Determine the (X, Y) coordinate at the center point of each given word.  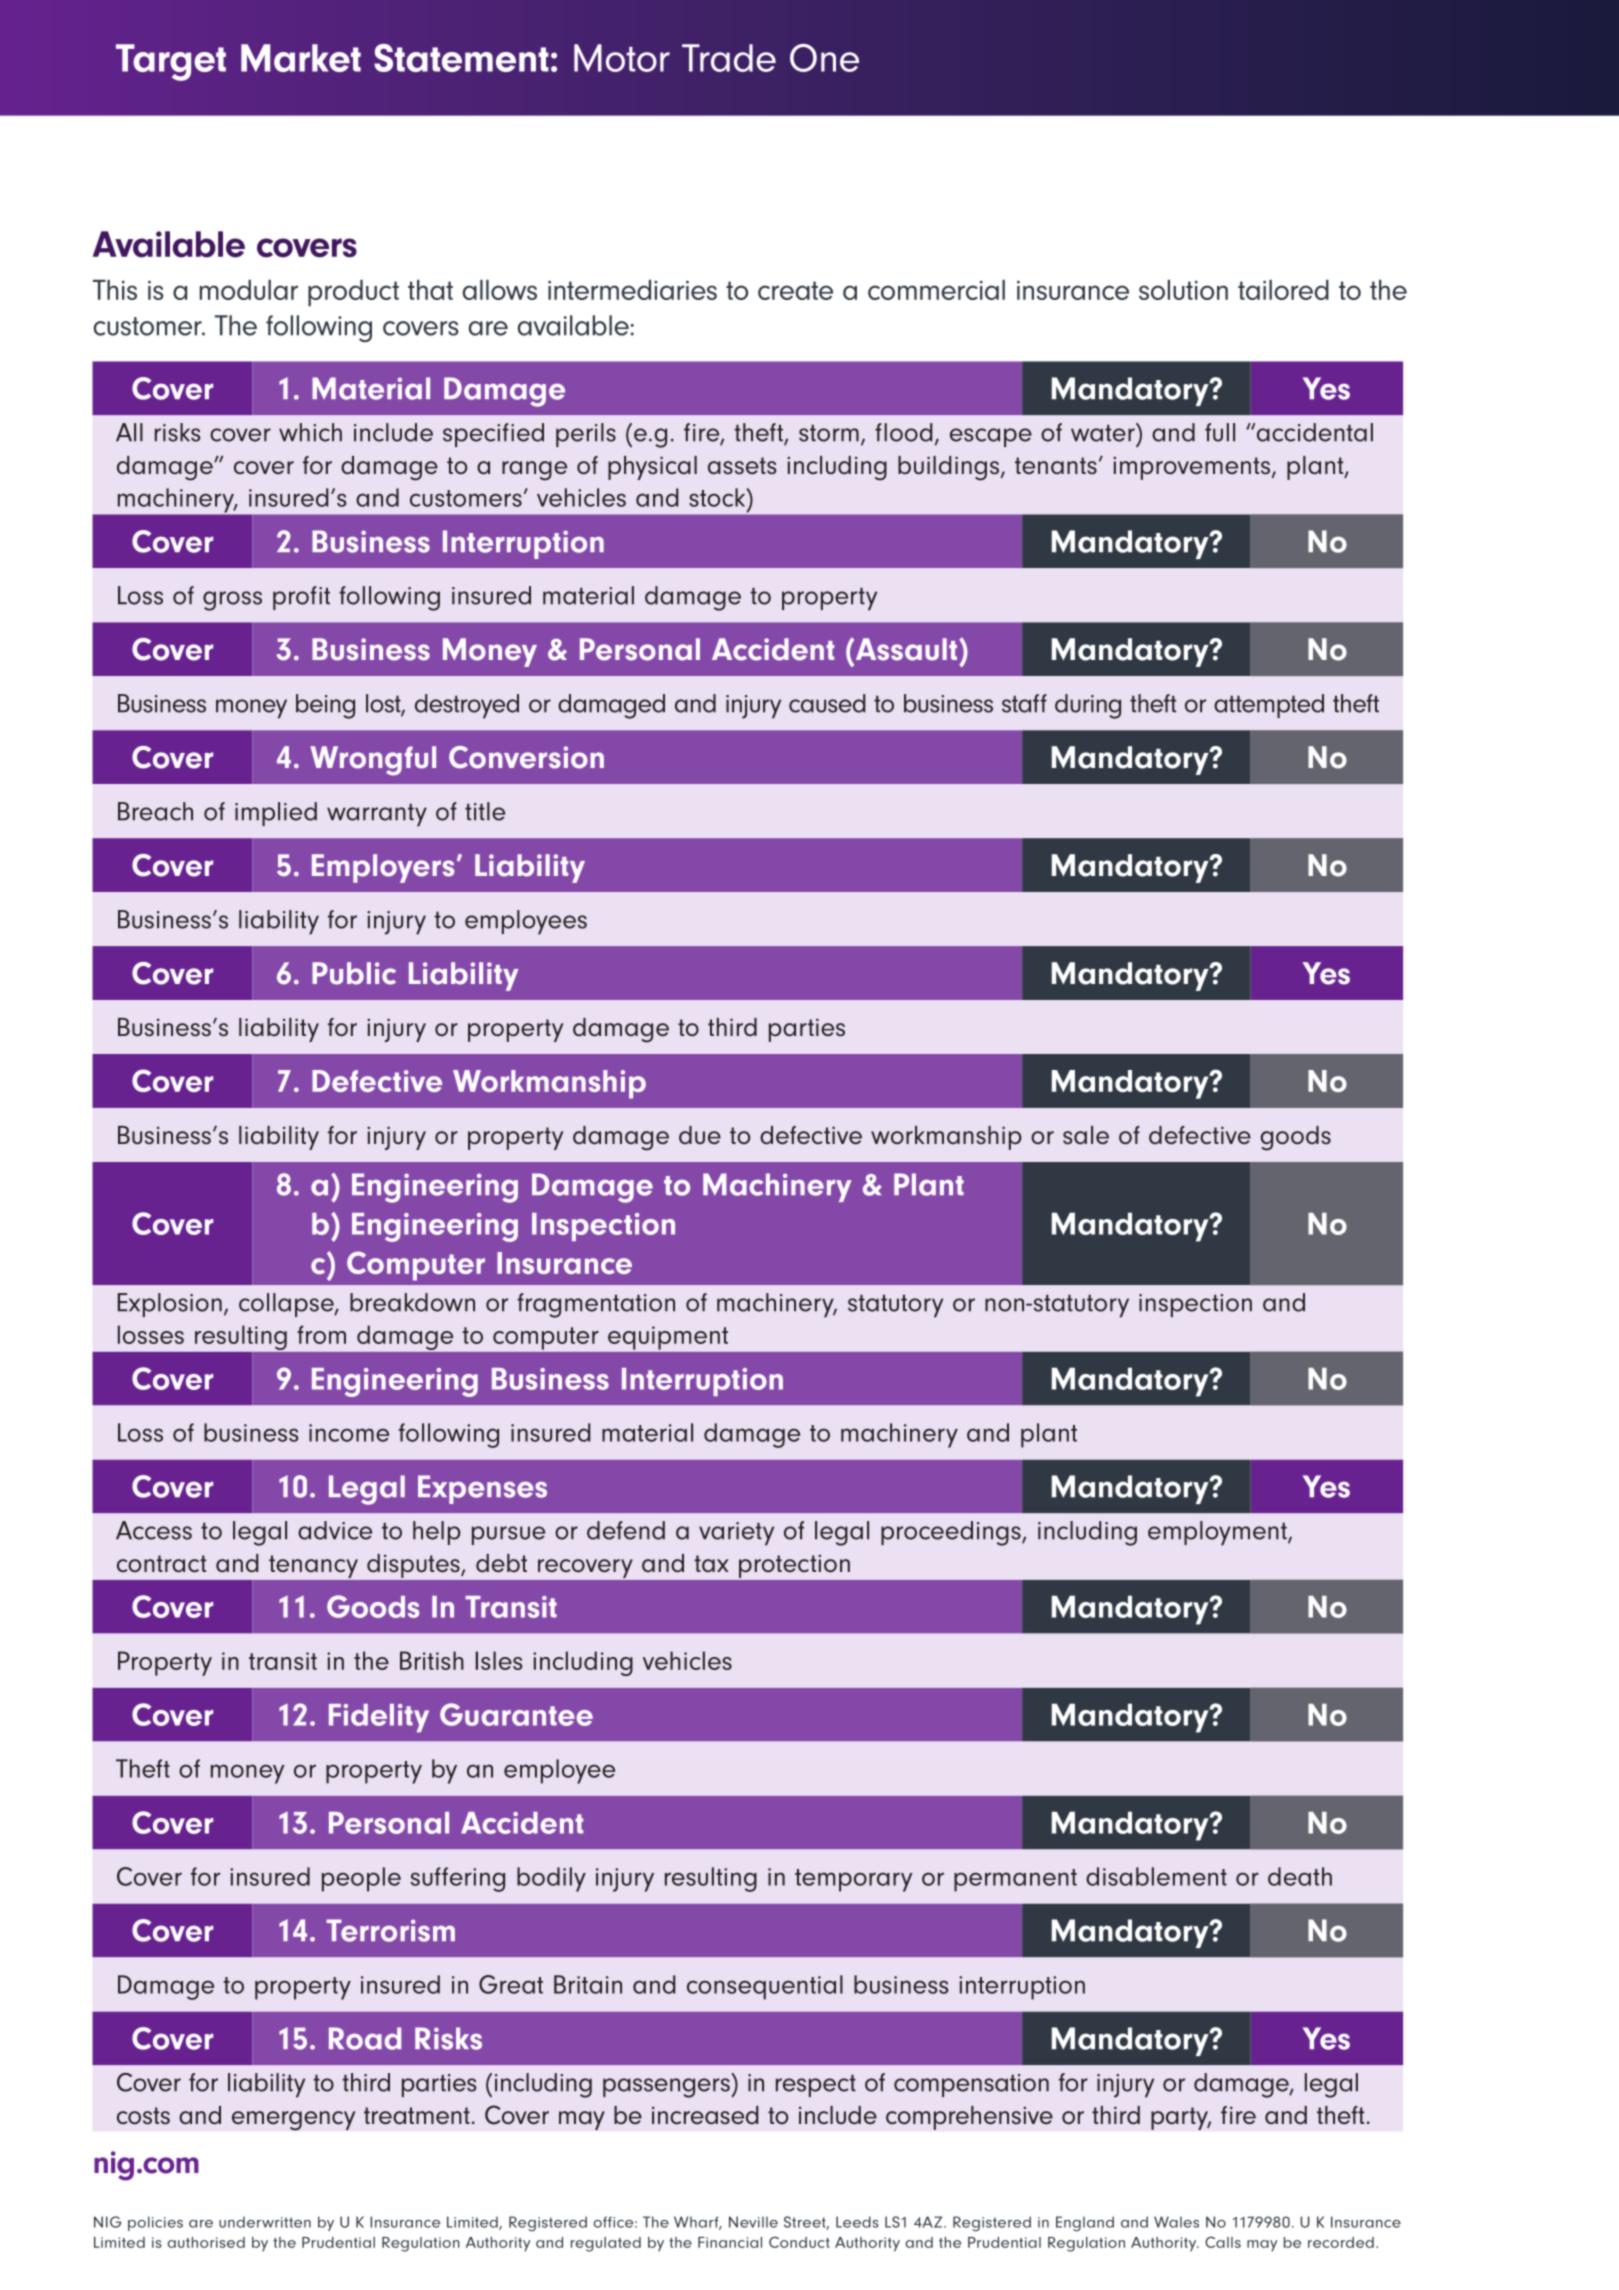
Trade (729, 58)
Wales (1176, 2222)
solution (1183, 290)
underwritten (265, 2222)
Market (301, 58)
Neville (753, 2222)
